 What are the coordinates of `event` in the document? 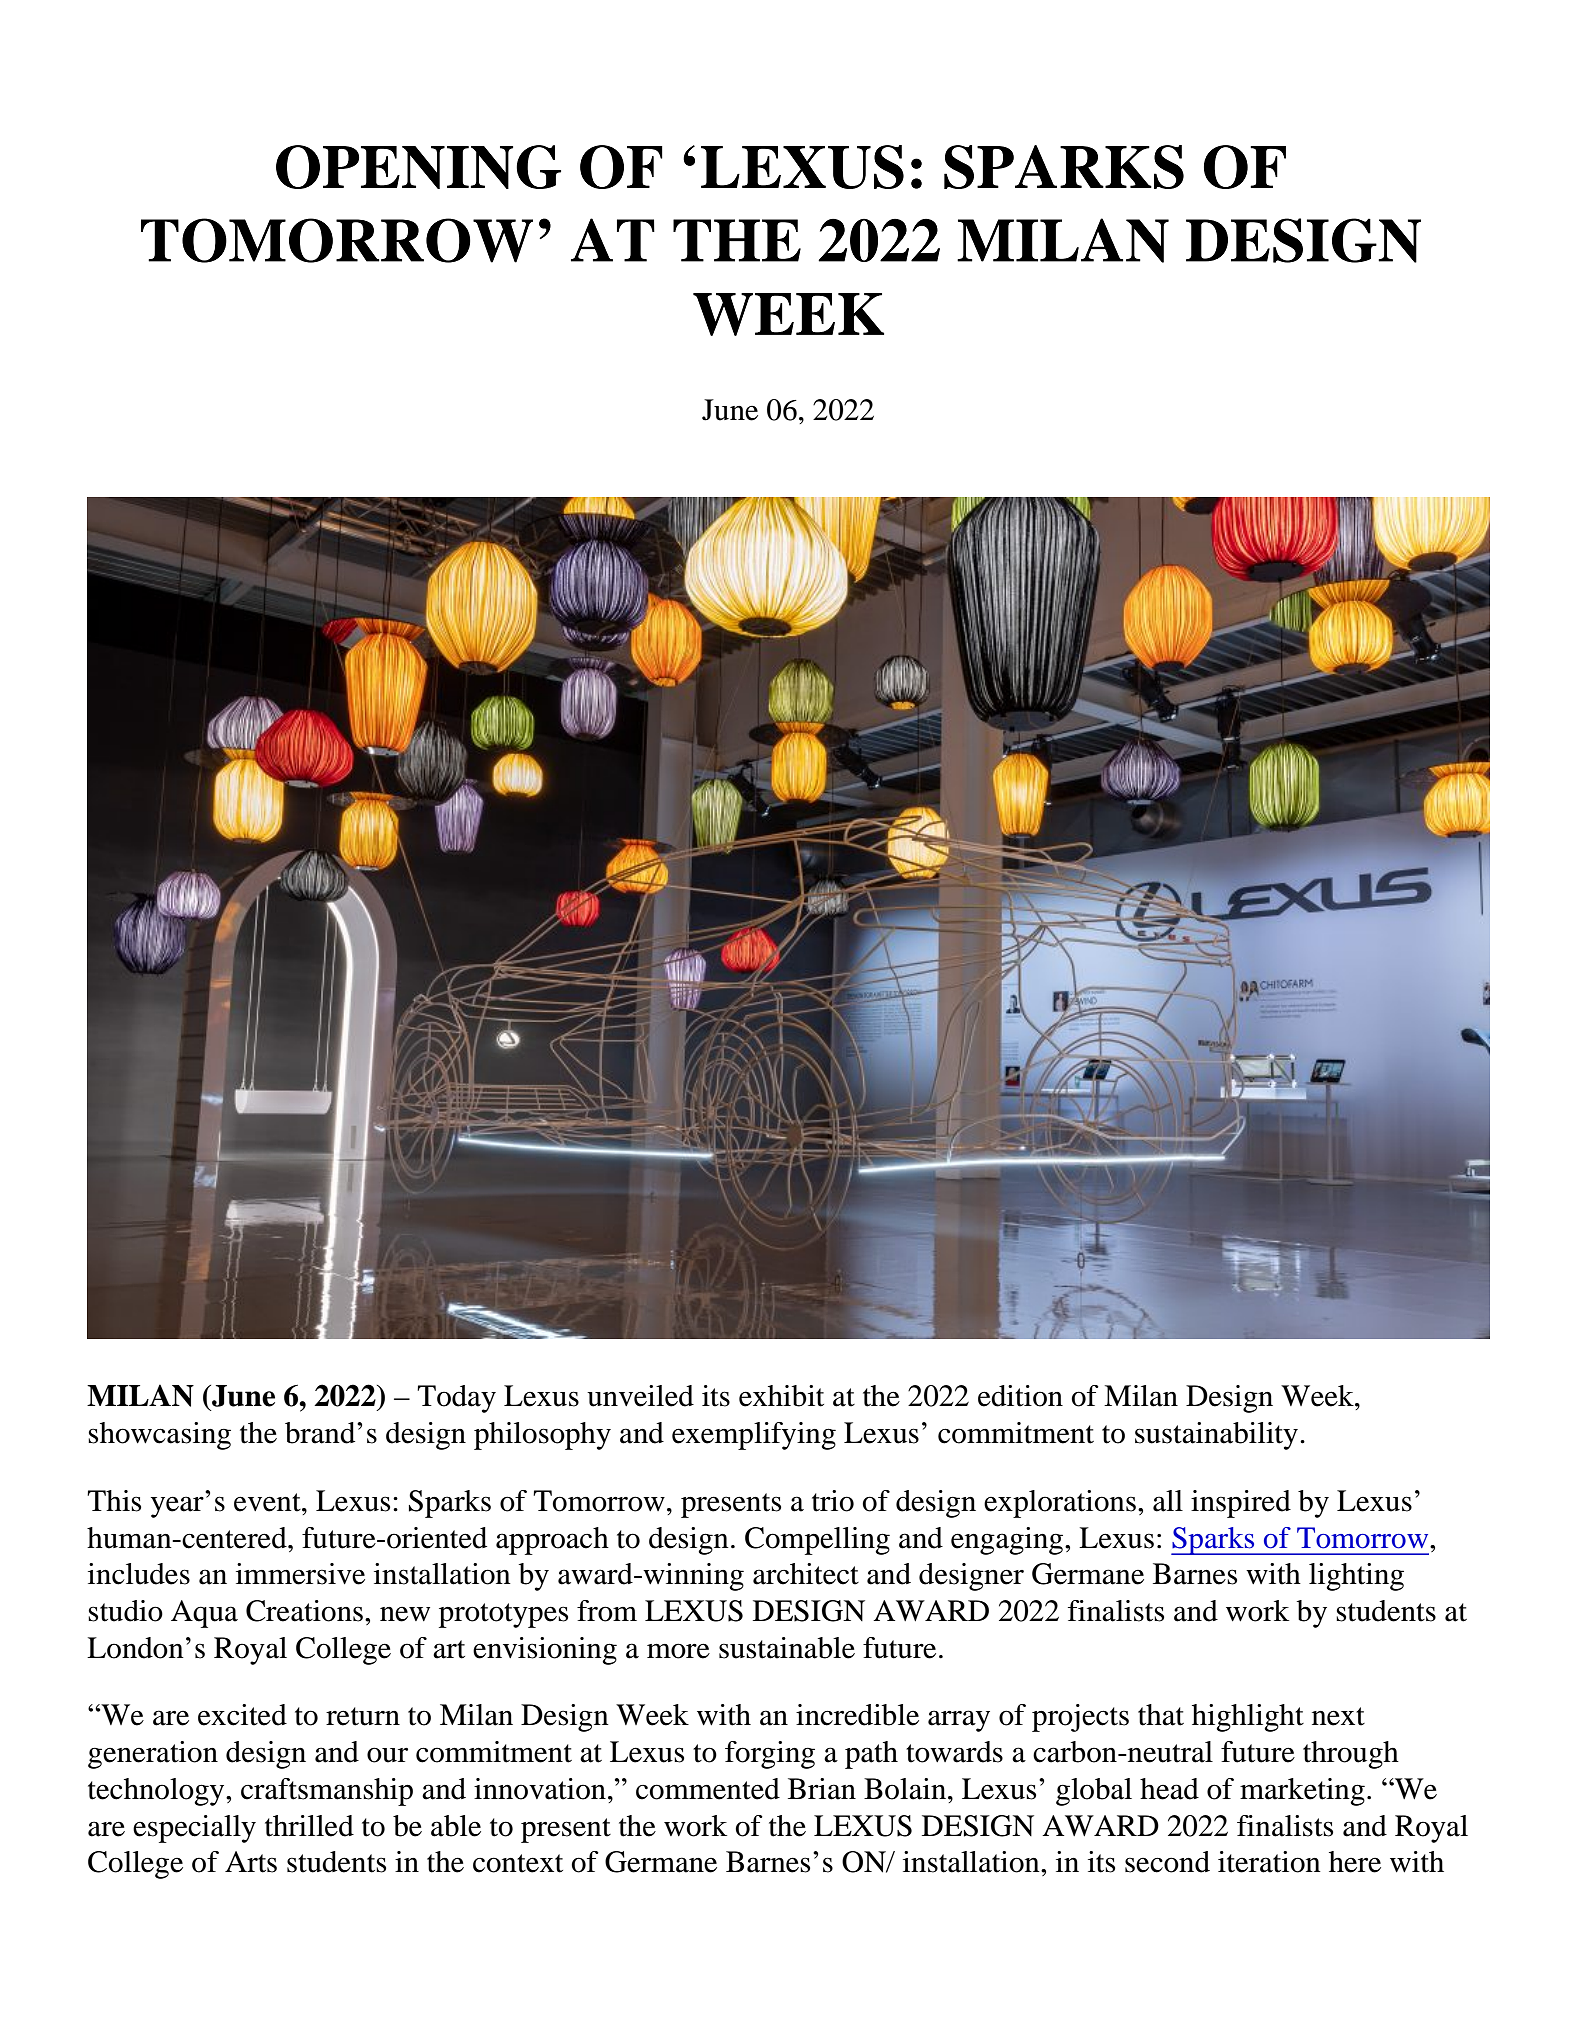 It's located at (268, 1502).
